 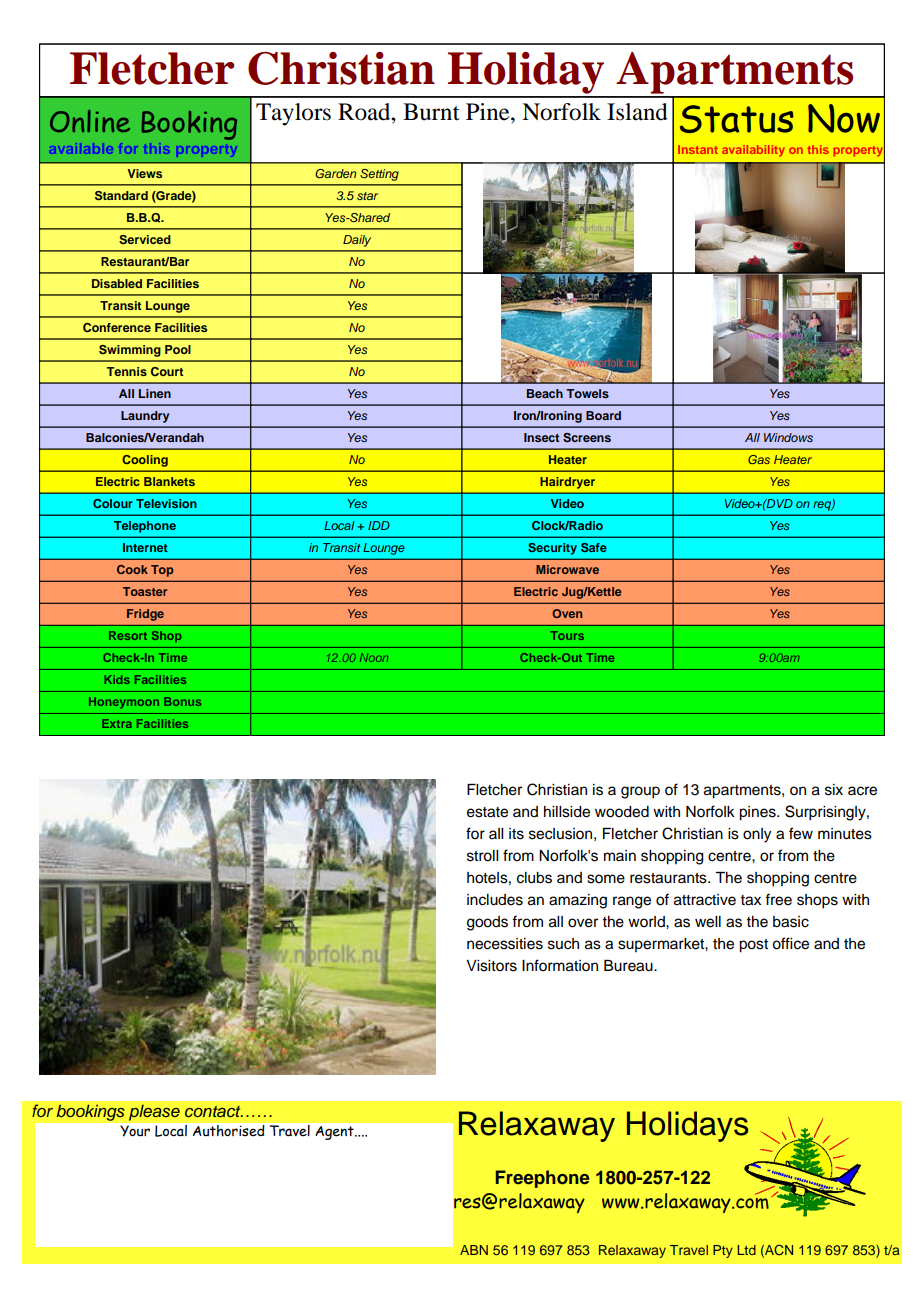 I want to click on six, so click(x=834, y=790).
